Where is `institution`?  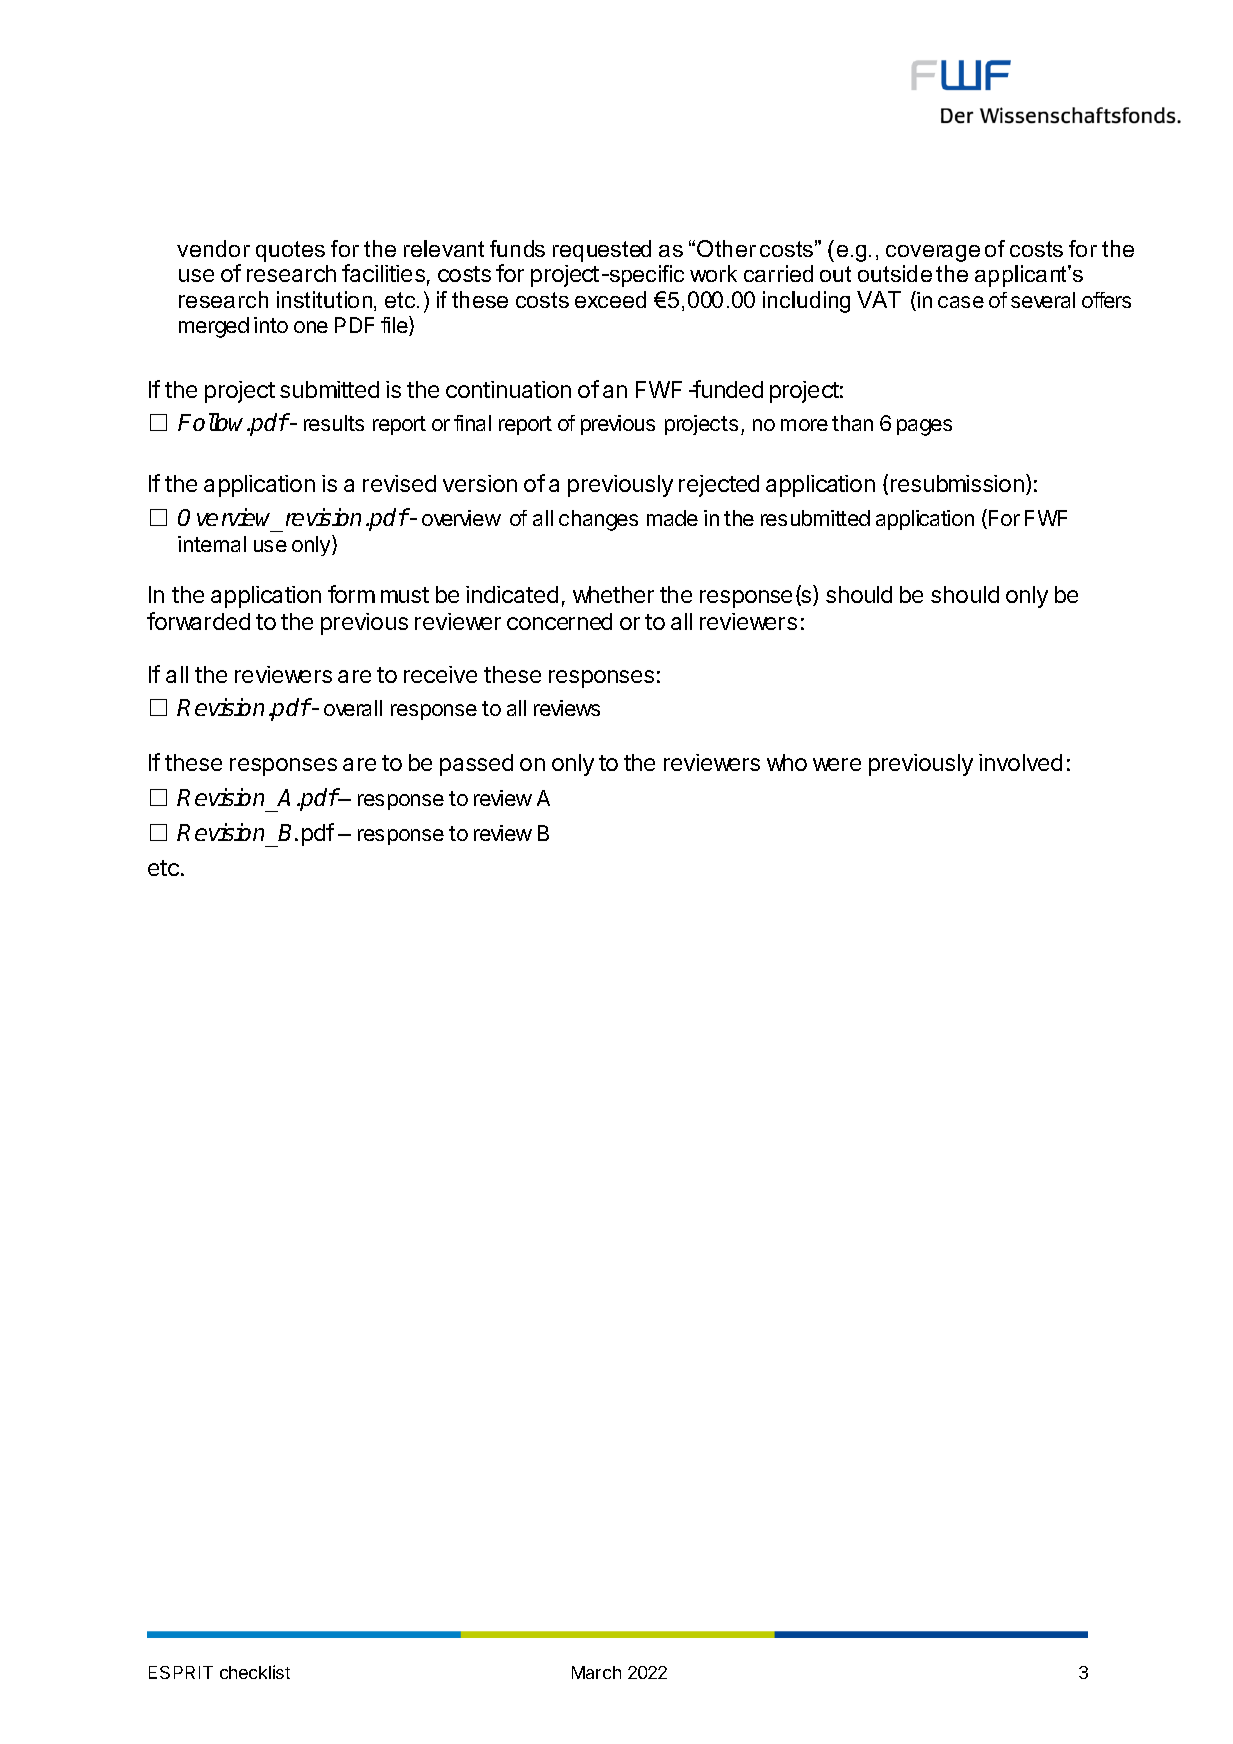 institution is located at coordinates (326, 301).
